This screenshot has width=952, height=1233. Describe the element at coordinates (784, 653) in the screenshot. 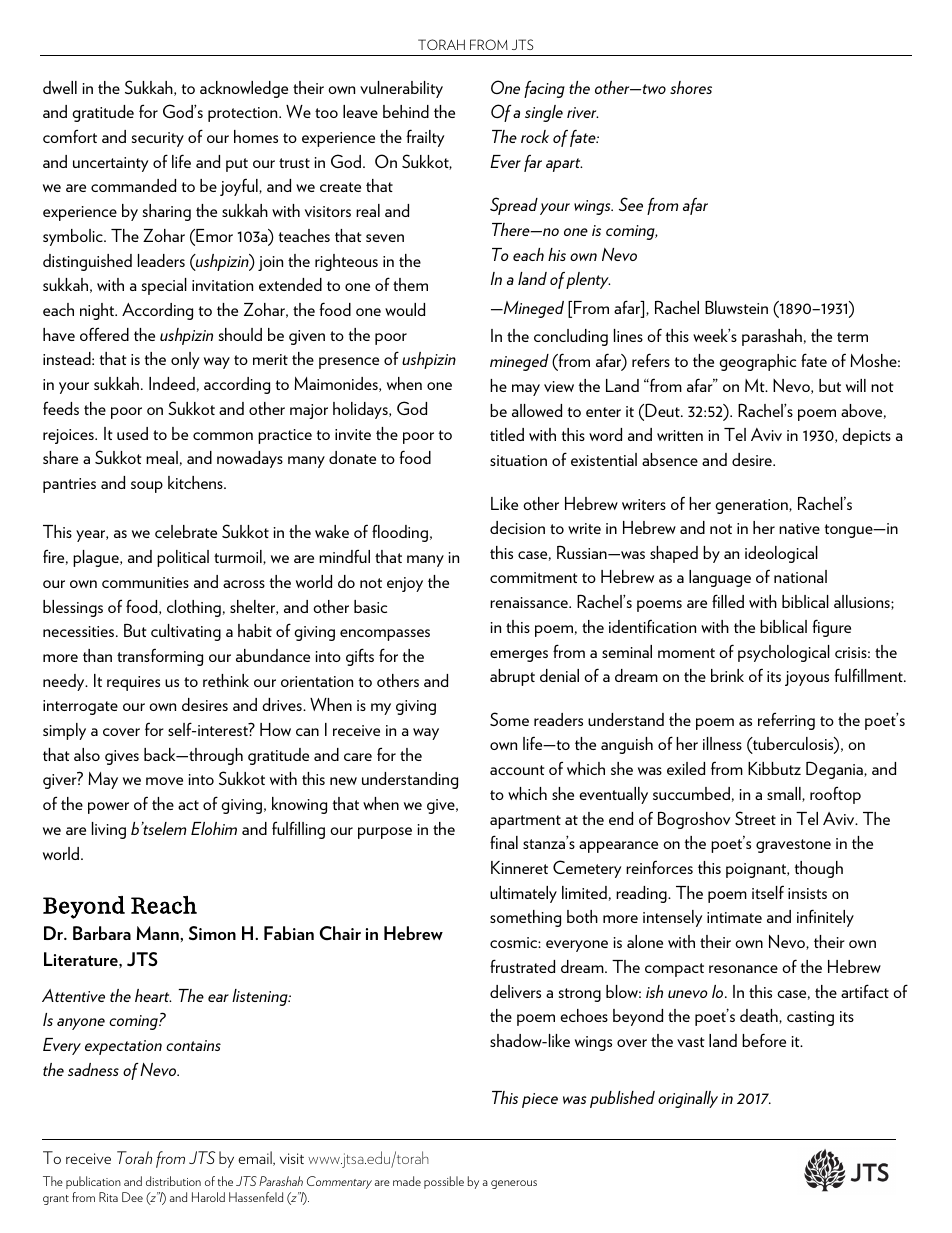

I see `psychological` at that location.
